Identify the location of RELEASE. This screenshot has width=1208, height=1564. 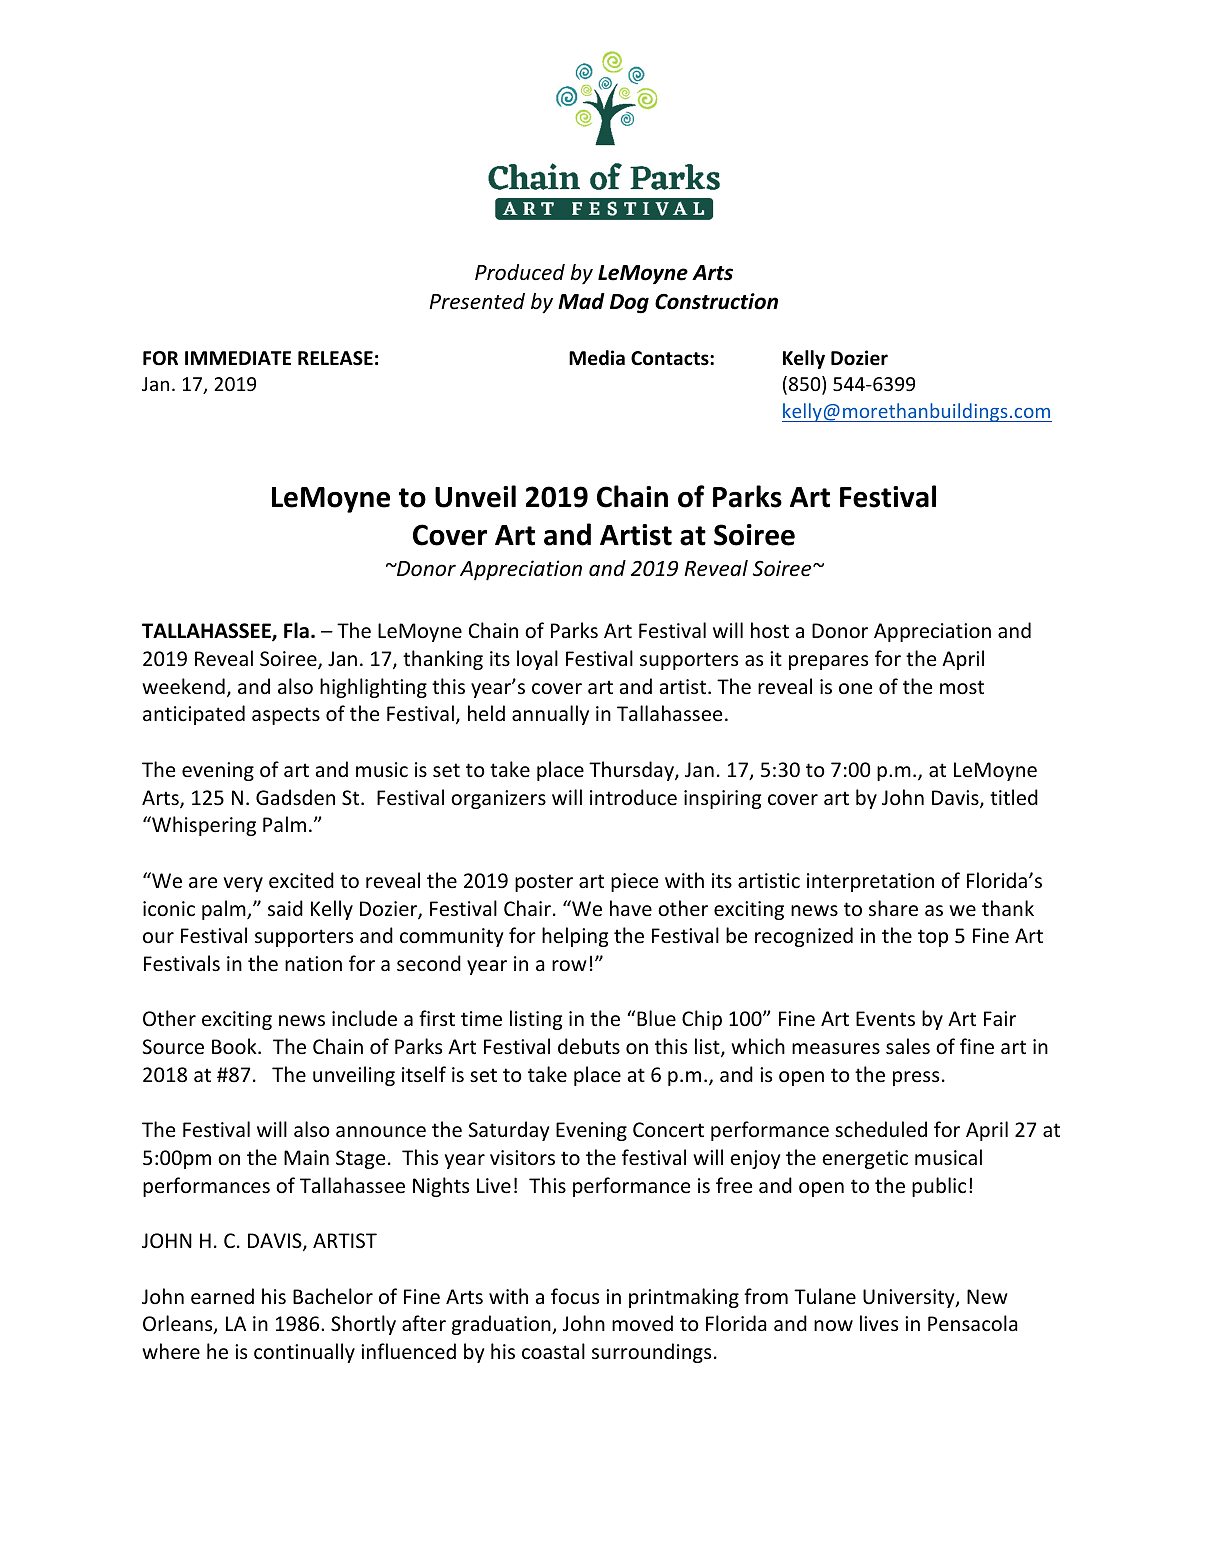
(335, 358).
